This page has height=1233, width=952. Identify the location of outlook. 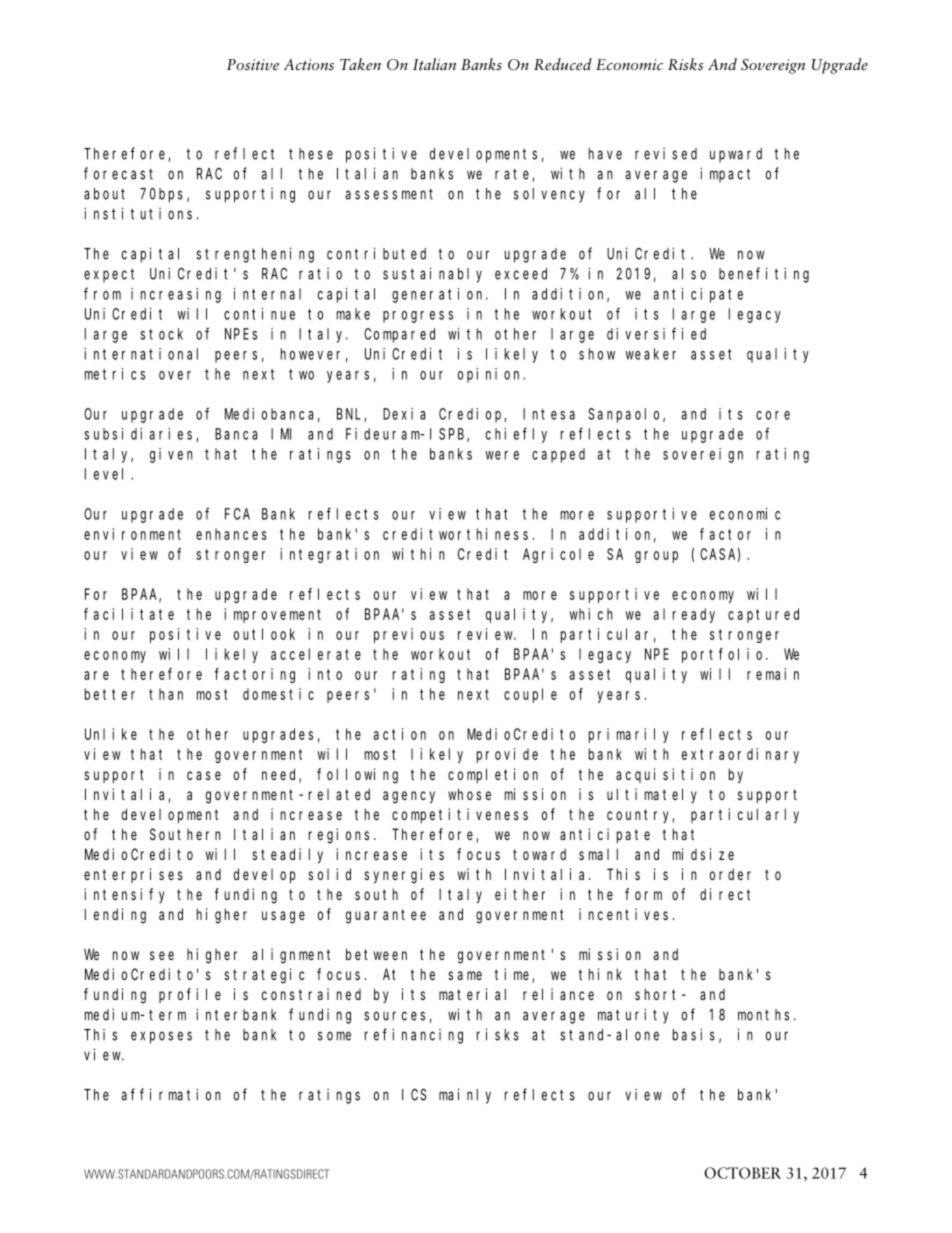
(264, 634).
